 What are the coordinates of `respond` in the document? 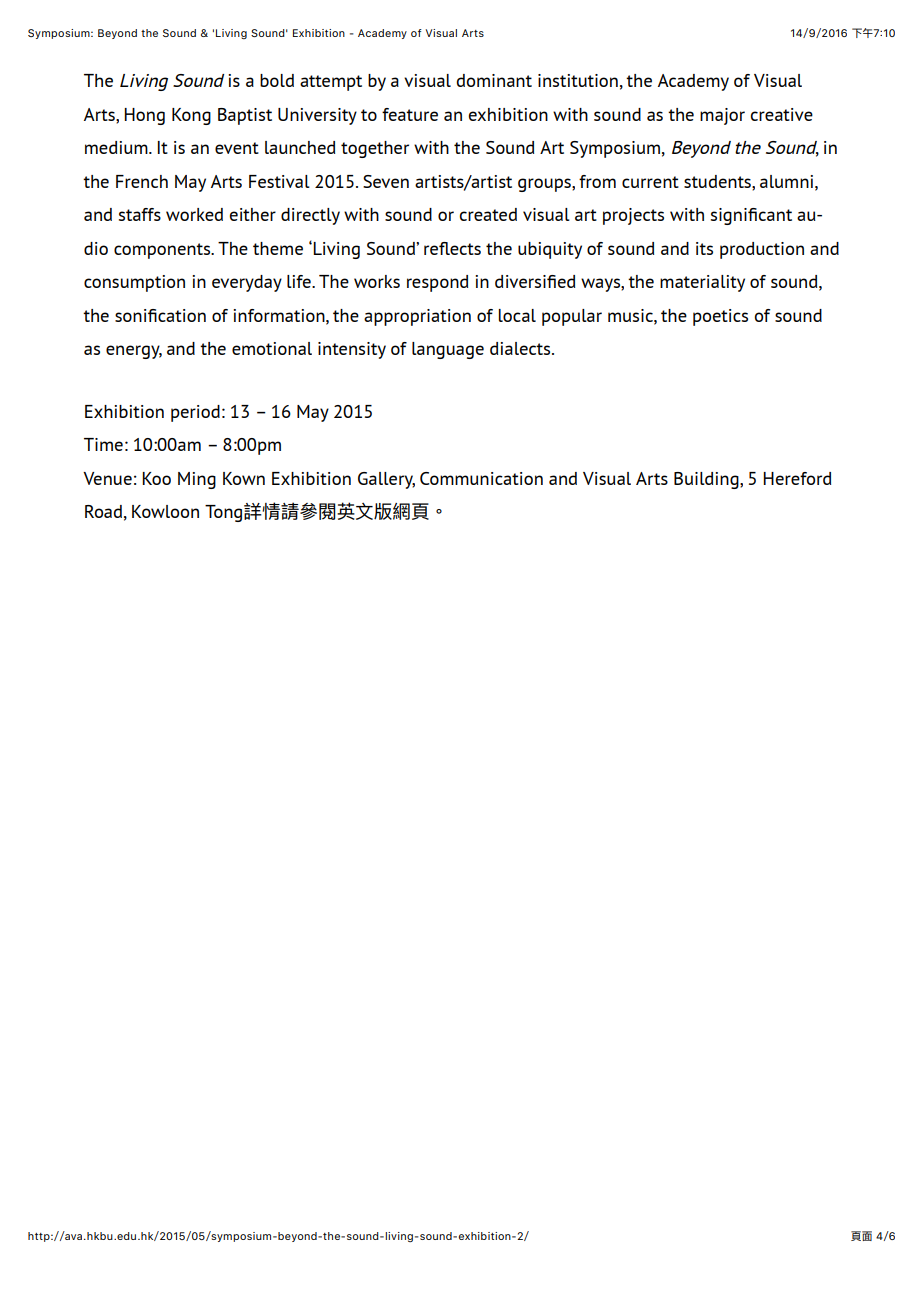 It's located at (437, 283).
